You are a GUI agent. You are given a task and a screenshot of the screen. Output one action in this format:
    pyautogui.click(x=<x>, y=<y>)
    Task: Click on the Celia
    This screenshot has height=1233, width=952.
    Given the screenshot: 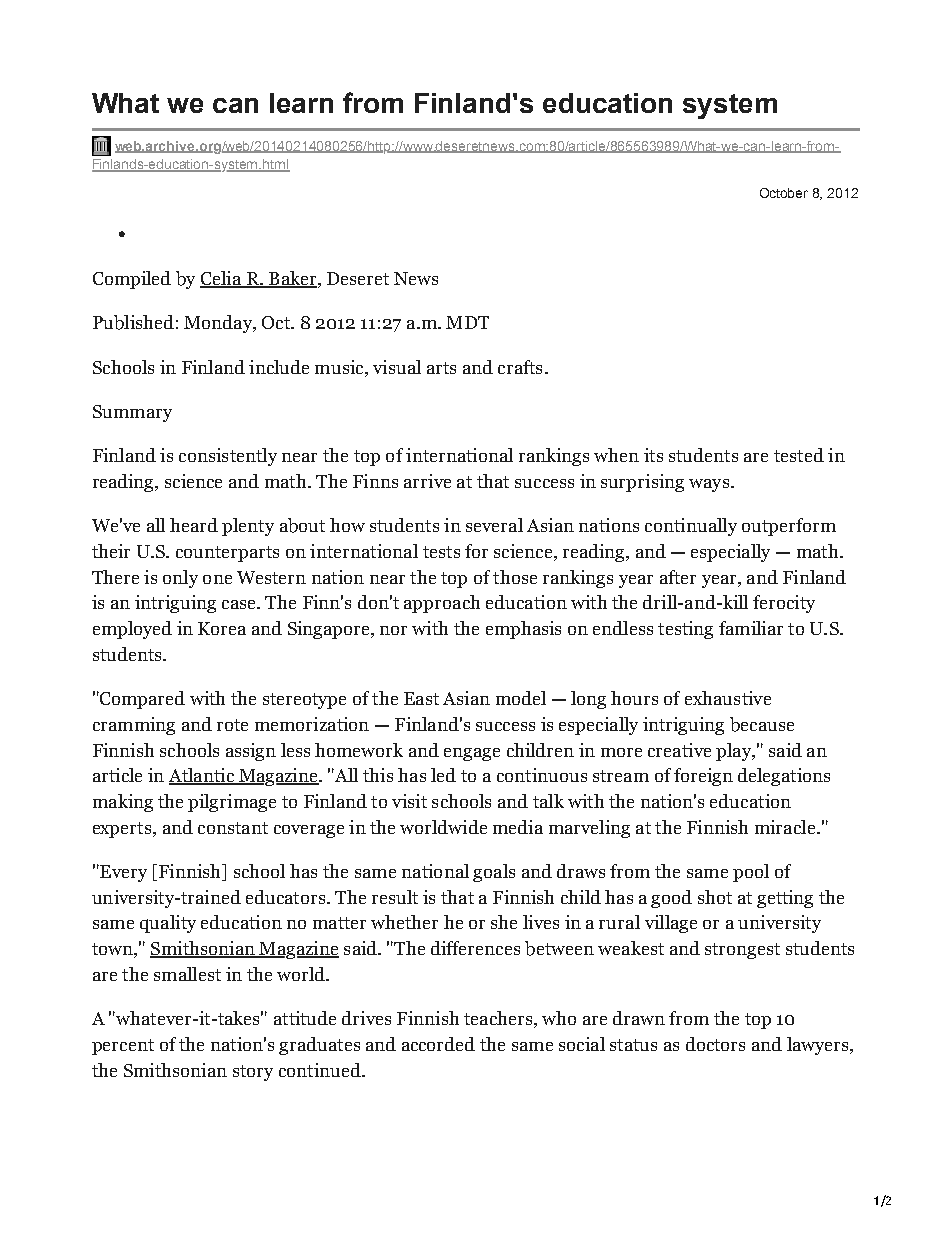 What is the action you would take?
    pyautogui.click(x=222, y=279)
